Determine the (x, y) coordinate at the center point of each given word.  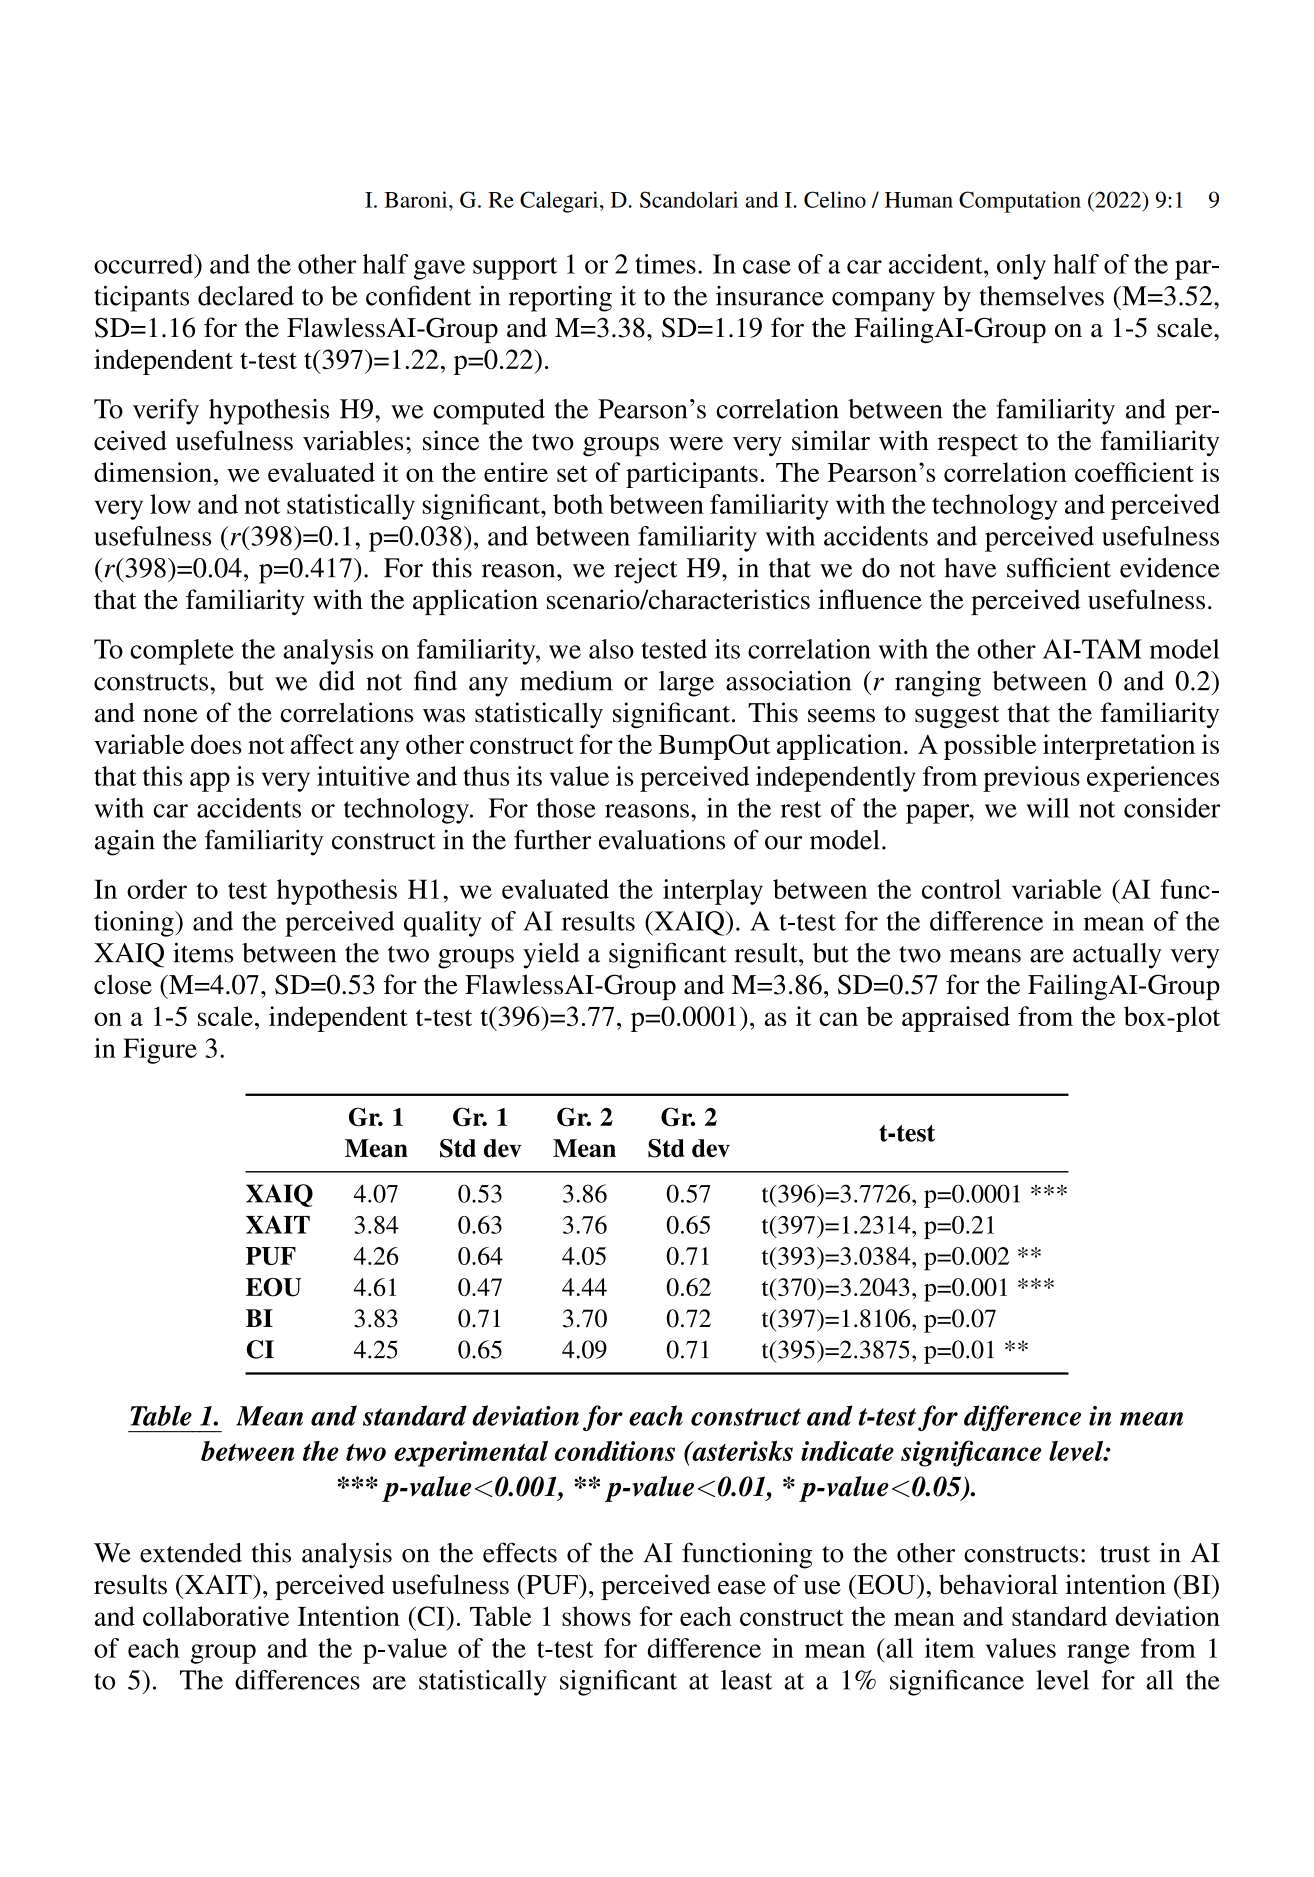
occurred (145, 264)
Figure (160, 1051)
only (1021, 267)
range (1098, 1654)
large (686, 684)
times (665, 264)
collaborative (216, 1616)
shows (596, 1616)
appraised (956, 1019)
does (216, 744)
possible (990, 747)
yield (551, 956)
